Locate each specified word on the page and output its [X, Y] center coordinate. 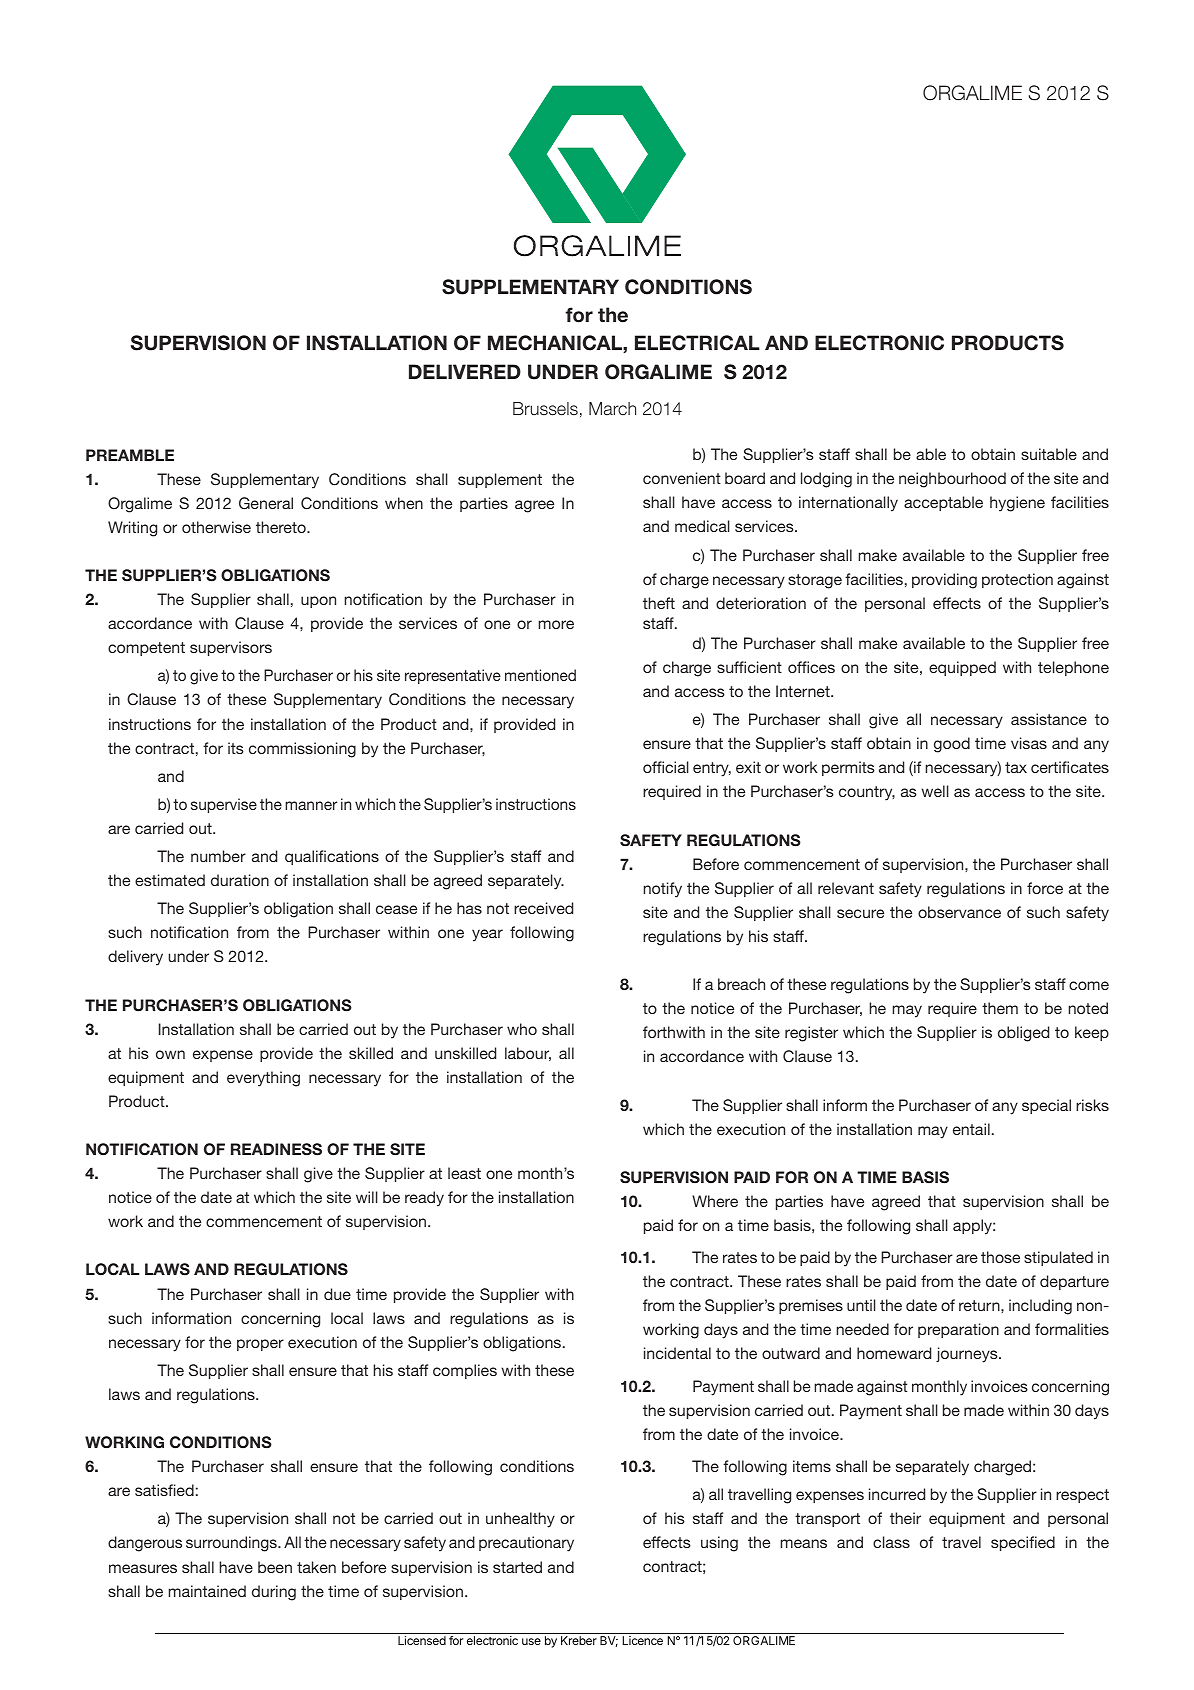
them [1000, 1008]
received [543, 908]
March [612, 408]
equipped [962, 668]
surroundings [232, 1544]
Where [715, 1201]
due [337, 1294]
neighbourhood [952, 480]
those [1000, 1257]
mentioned [540, 675]
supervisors [231, 648]
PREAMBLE [130, 455]
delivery [135, 958]
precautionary [526, 1544]
